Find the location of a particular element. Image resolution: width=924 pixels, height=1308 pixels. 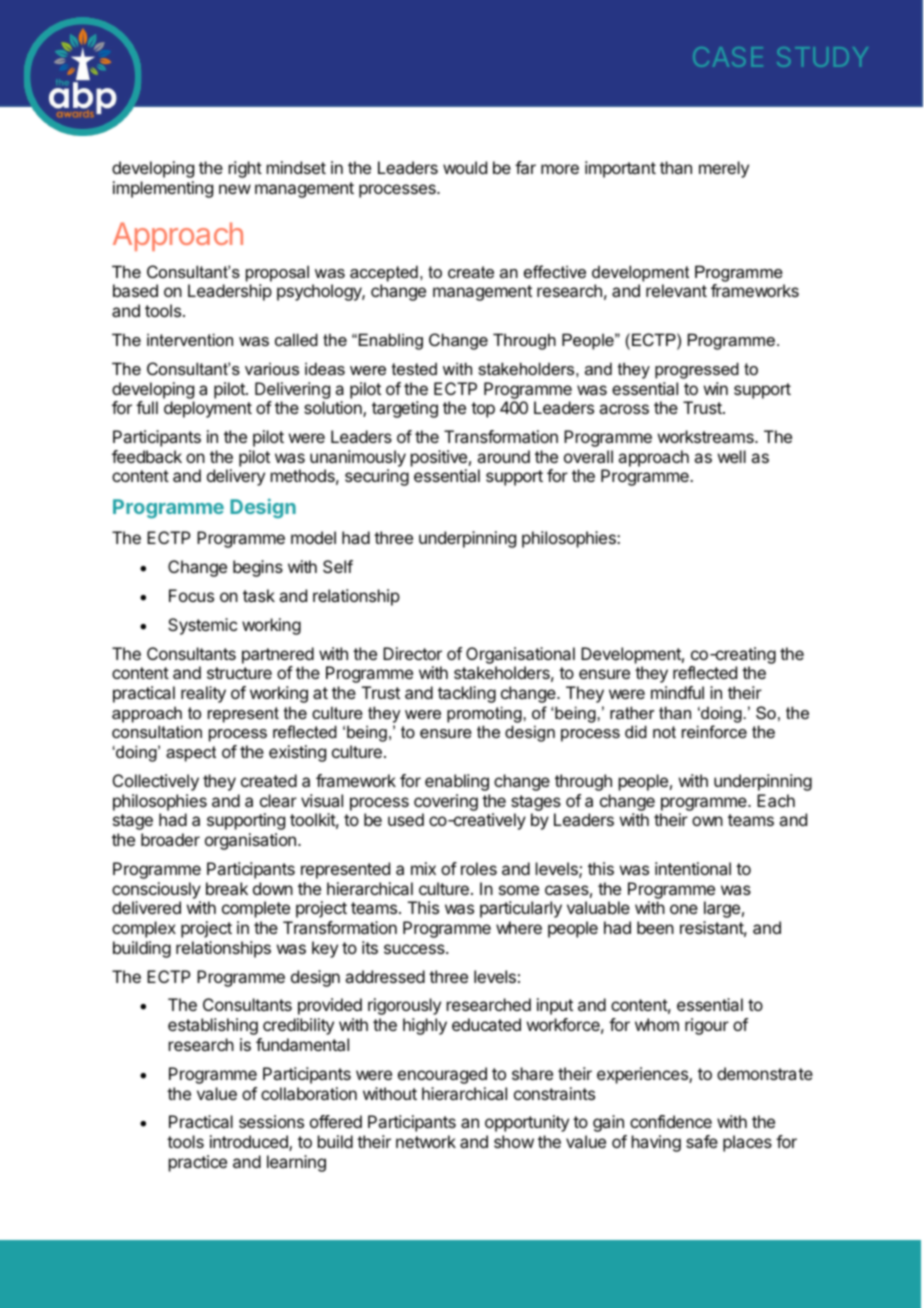

network is located at coordinates (426, 1141).
